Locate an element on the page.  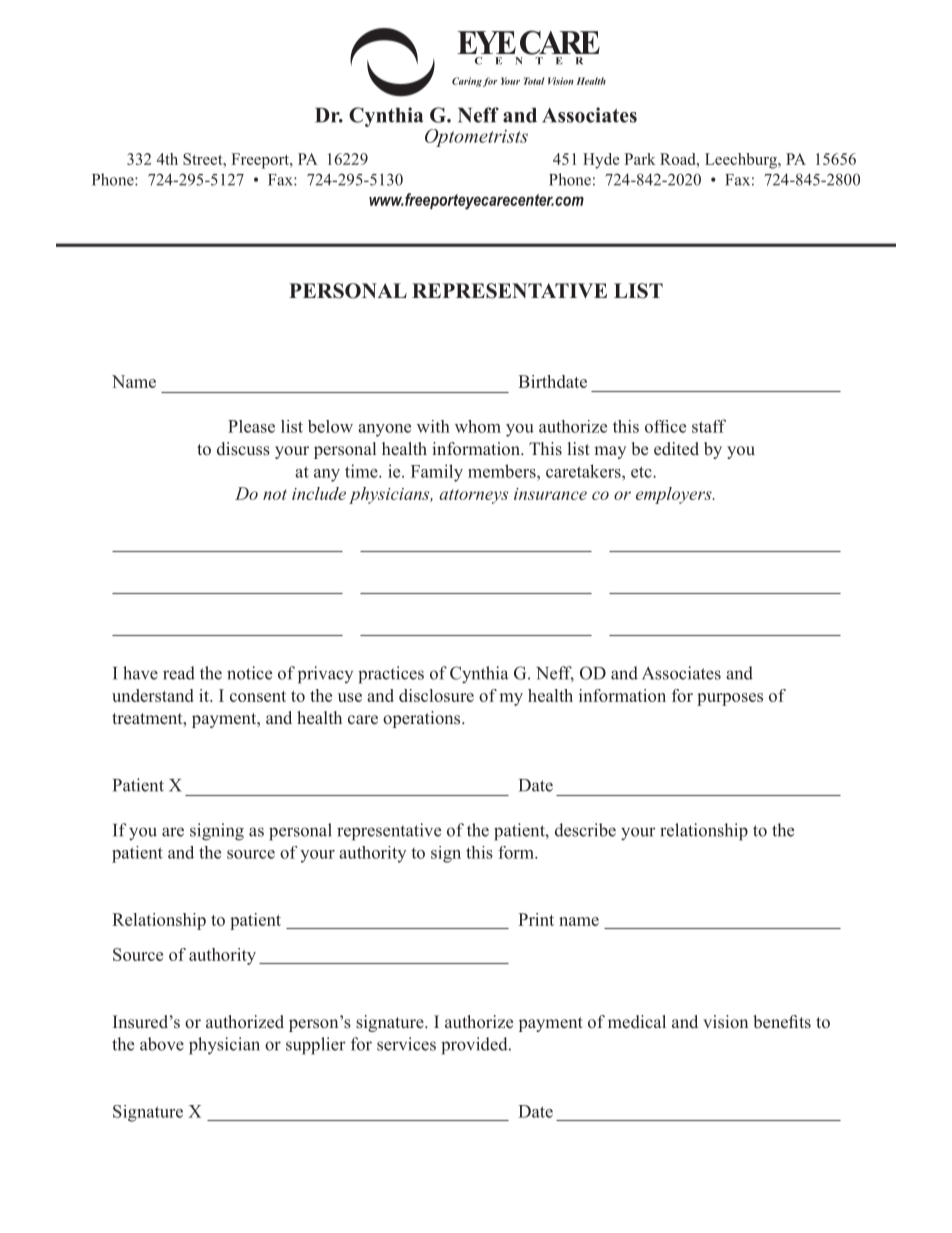
above is located at coordinates (162, 1044).
